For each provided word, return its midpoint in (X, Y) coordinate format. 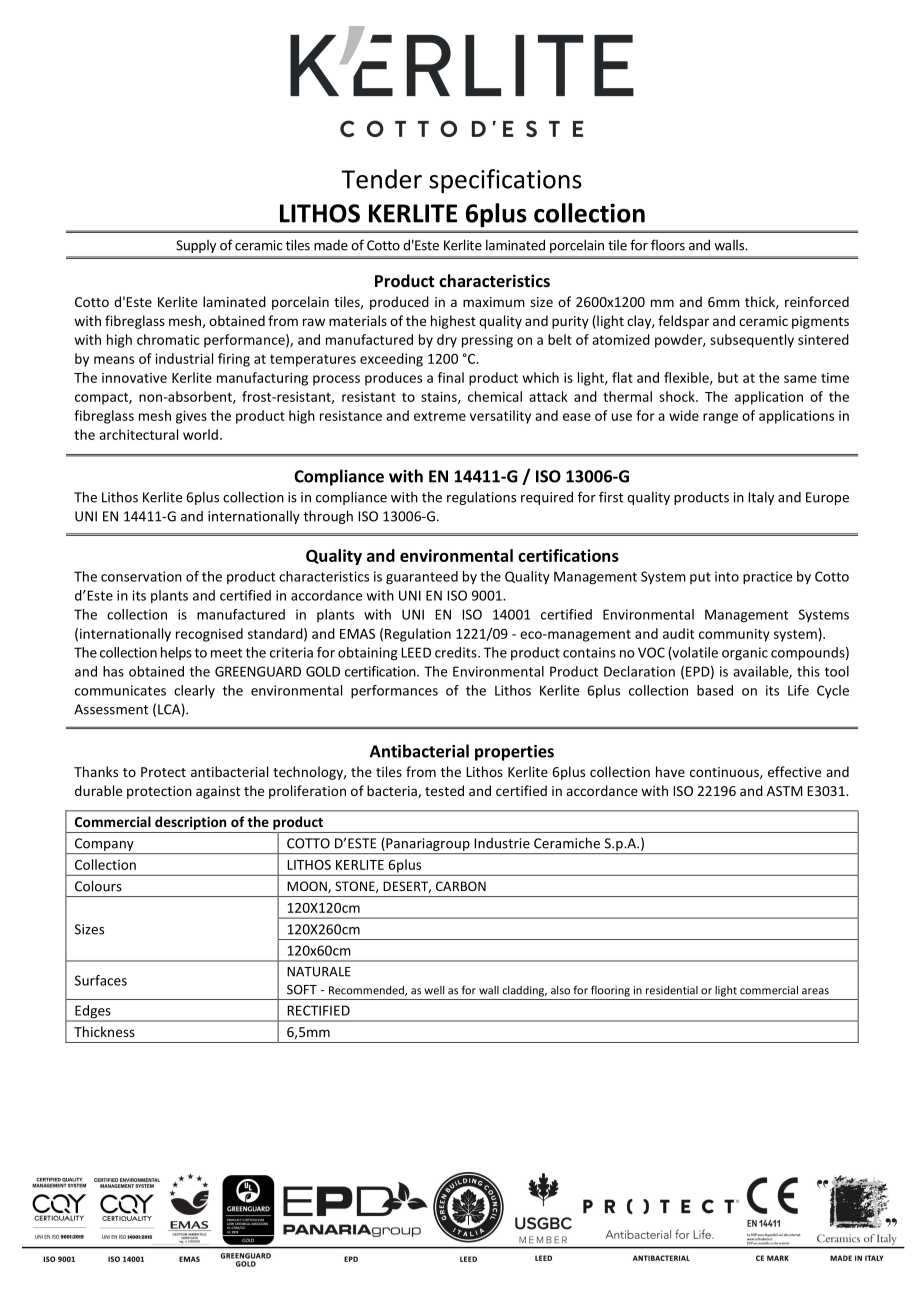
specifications (505, 181)
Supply (196, 246)
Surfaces (101, 980)
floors (668, 245)
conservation (141, 576)
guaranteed (422, 578)
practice (767, 578)
